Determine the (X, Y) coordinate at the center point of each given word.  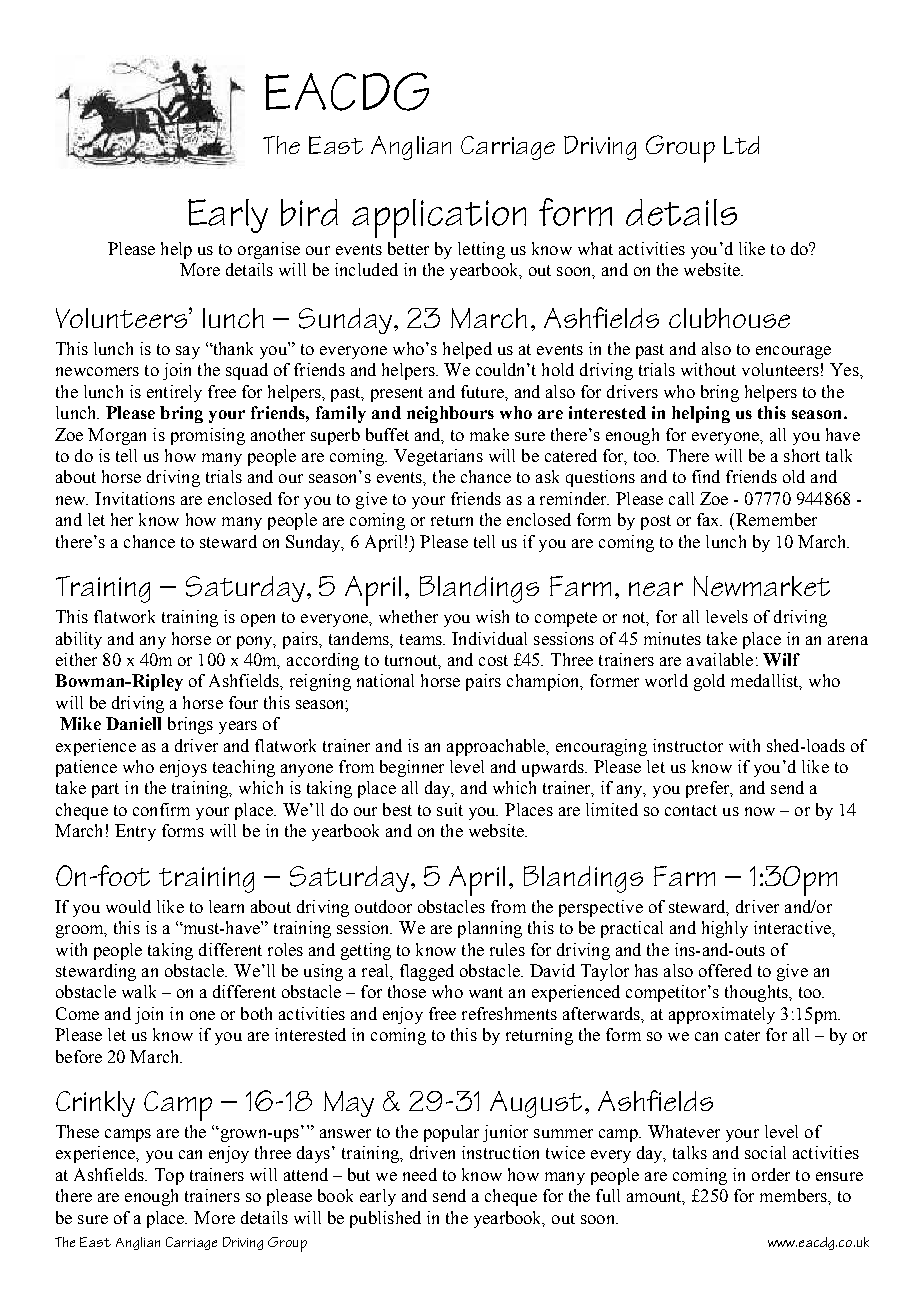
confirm (161, 809)
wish (492, 616)
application (439, 218)
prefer (709, 789)
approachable (497, 747)
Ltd (741, 145)
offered (725, 970)
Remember (775, 519)
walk (139, 991)
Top (169, 1176)
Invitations (135, 498)
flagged (427, 972)
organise (269, 250)
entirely (174, 393)
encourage (793, 352)
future (483, 391)
